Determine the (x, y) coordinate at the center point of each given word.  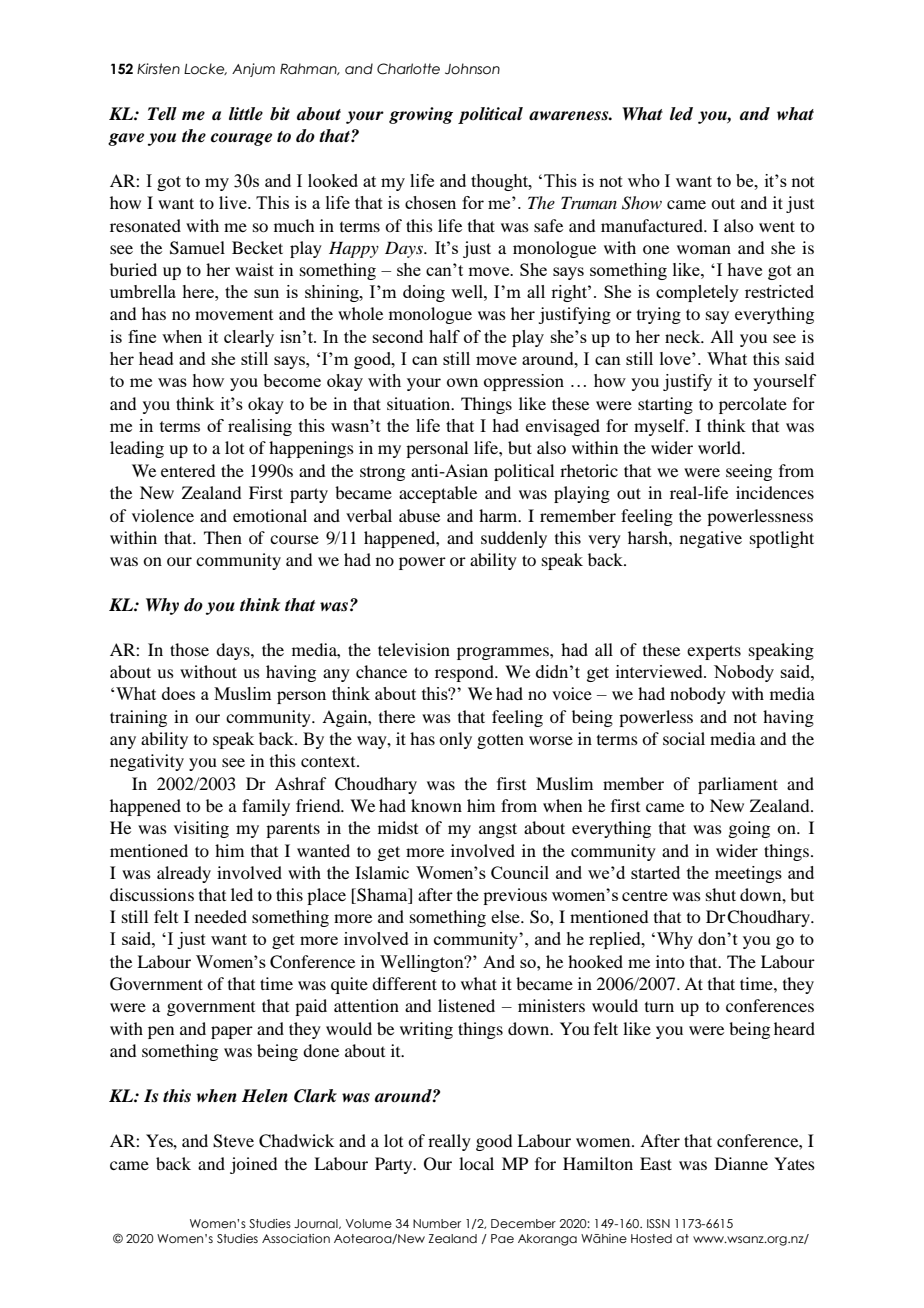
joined (253, 1165)
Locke (205, 69)
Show (642, 203)
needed (221, 916)
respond (465, 673)
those (189, 649)
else (506, 916)
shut (721, 894)
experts (714, 652)
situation (420, 403)
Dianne (741, 1163)
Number (437, 1223)
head (156, 358)
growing (421, 115)
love (676, 358)
